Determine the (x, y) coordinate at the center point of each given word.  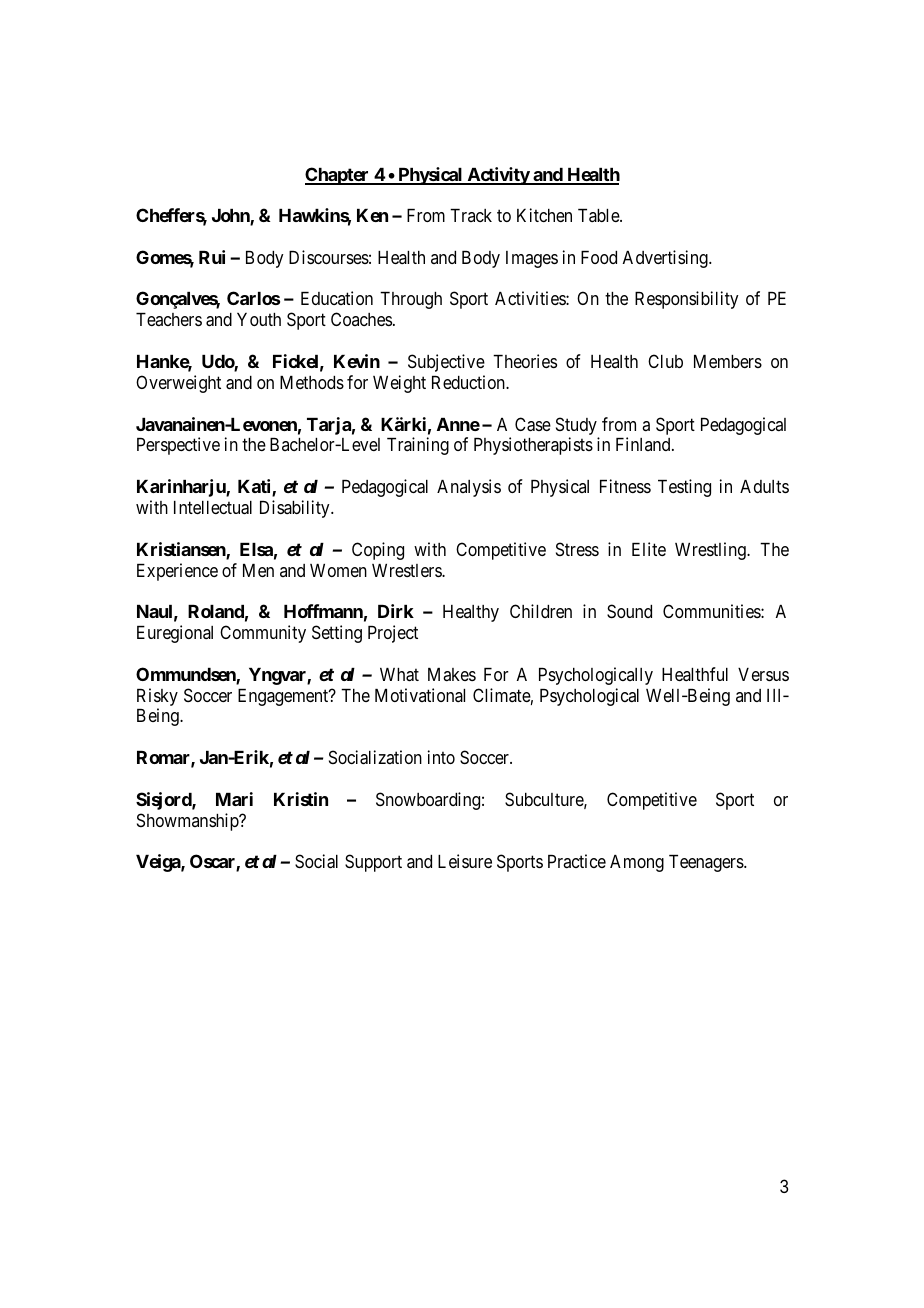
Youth (259, 319)
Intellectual (213, 508)
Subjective (446, 363)
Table (599, 215)
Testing (684, 488)
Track (471, 215)
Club (665, 361)
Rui (212, 257)
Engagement (284, 697)
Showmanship (189, 822)
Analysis (469, 488)
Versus (763, 674)
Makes (452, 674)
